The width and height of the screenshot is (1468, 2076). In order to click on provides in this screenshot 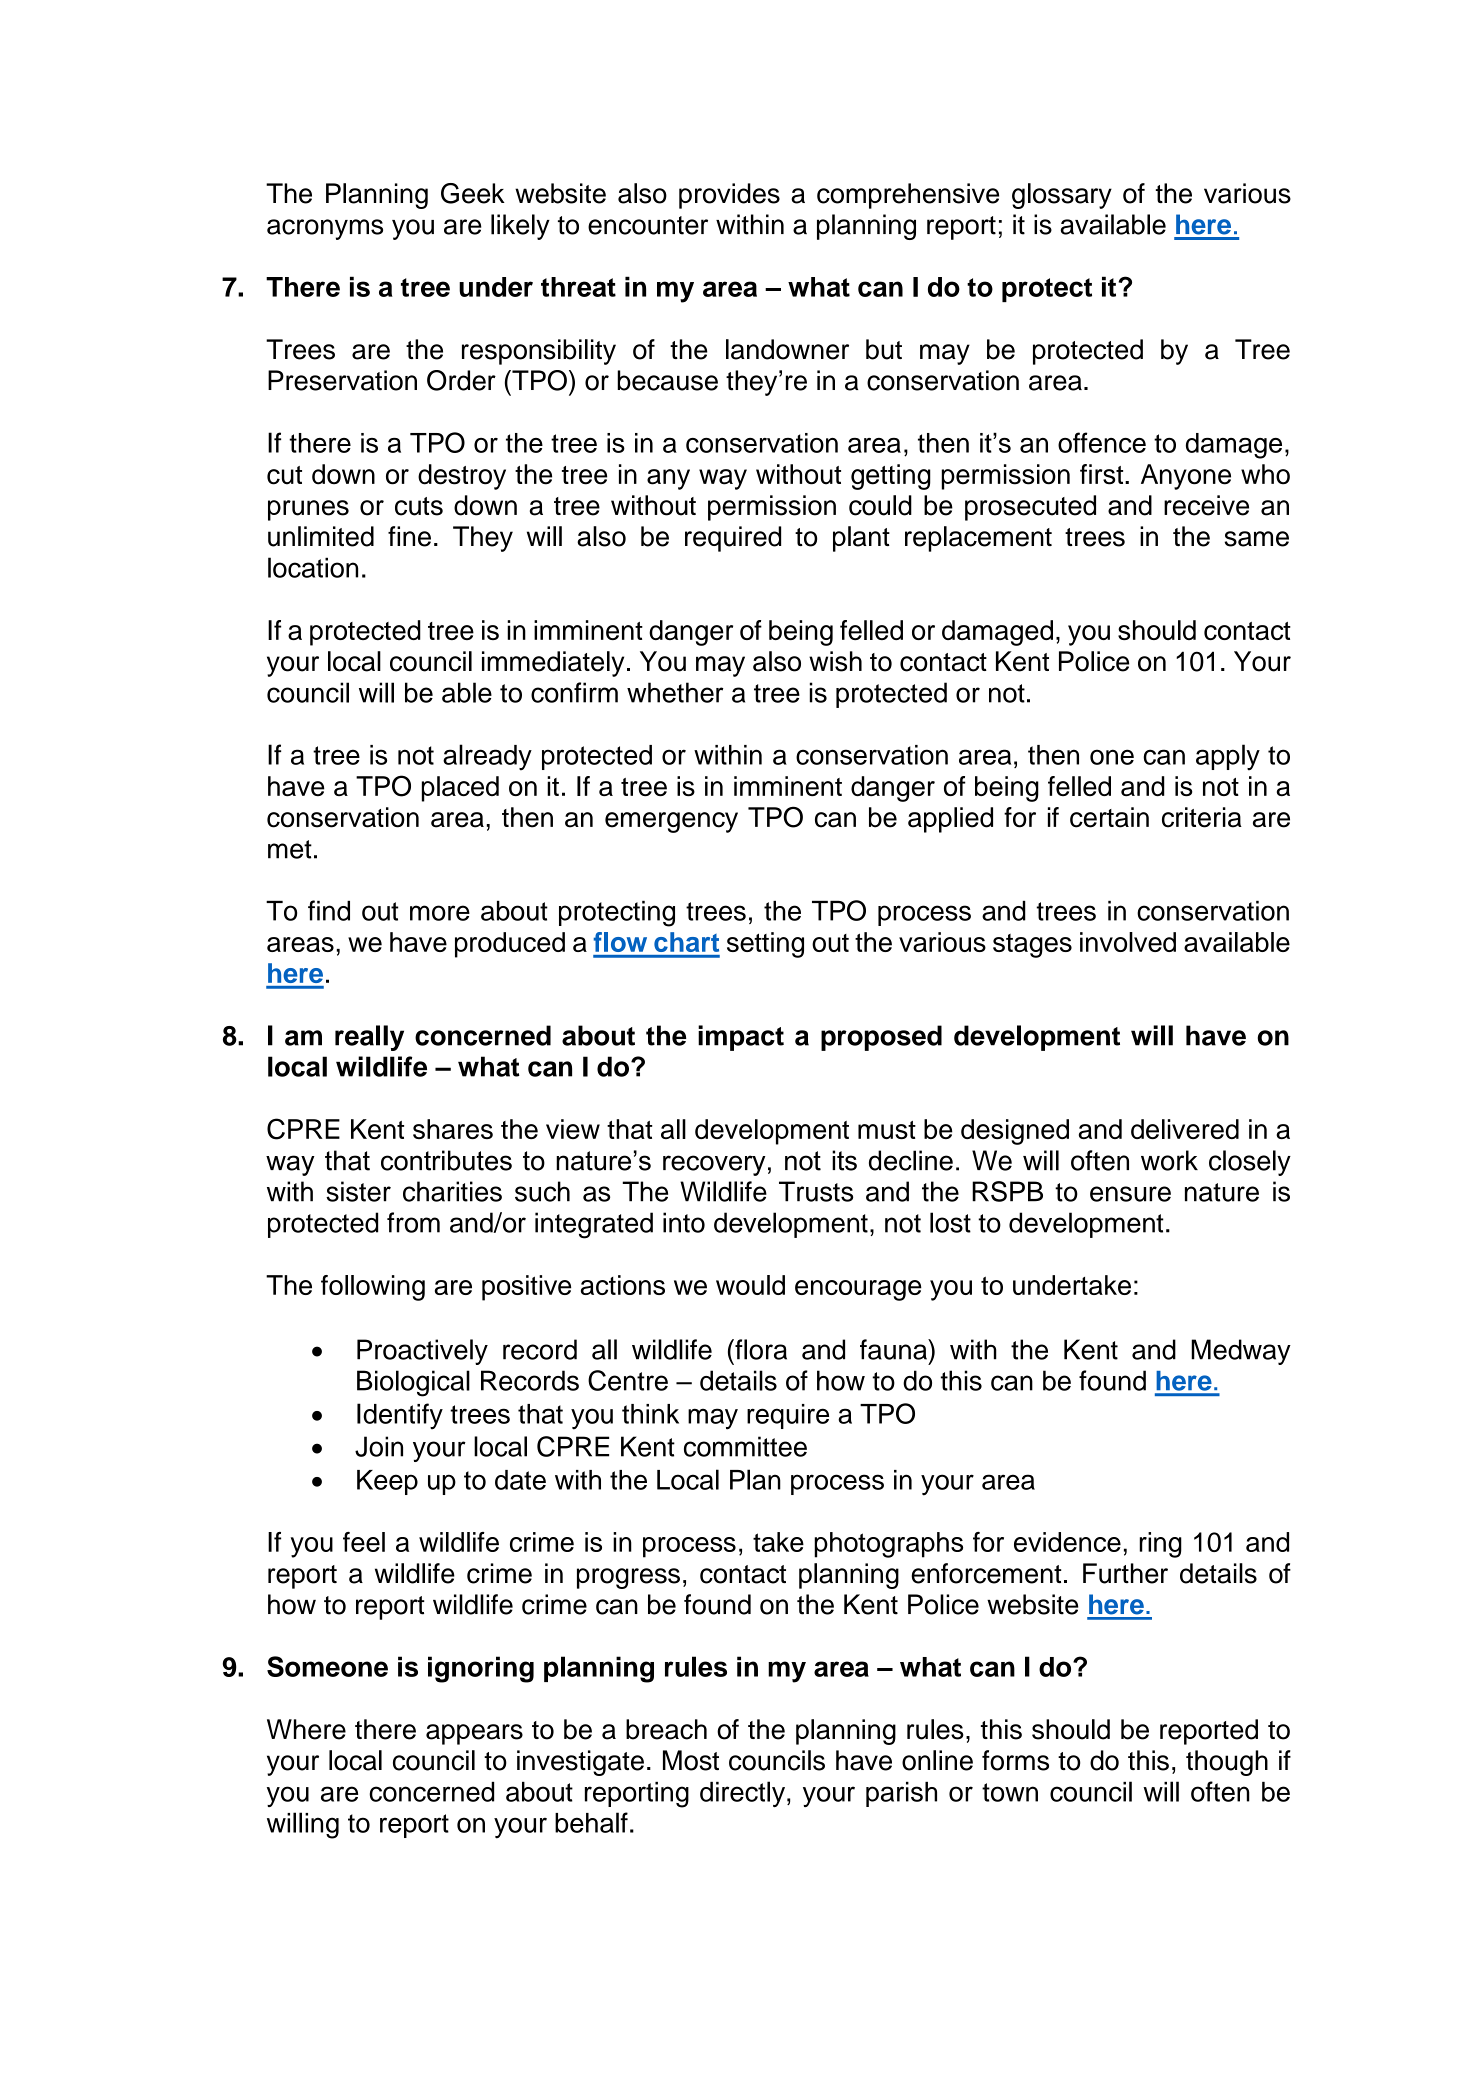, I will do `click(729, 196)`.
